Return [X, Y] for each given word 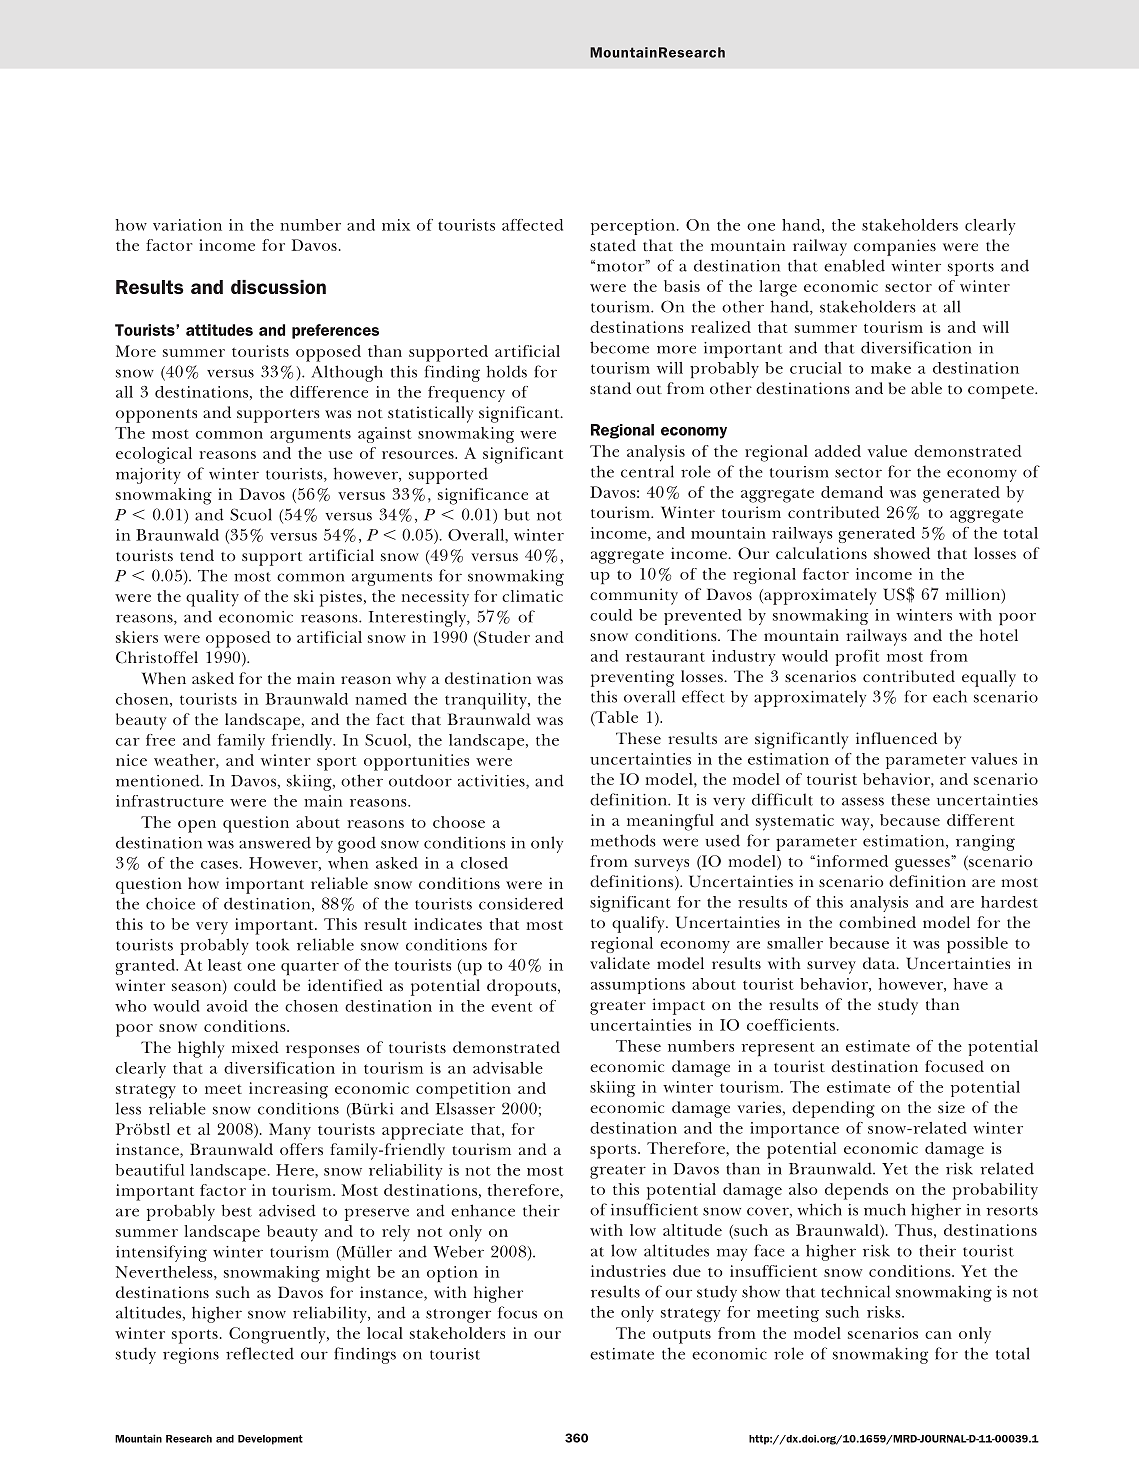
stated [613, 245]
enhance [483, 1210]
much [885, 1209]
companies [895, 247]
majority [148, 476]
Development [270, 1440]
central [647, 471]
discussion [278, 287]
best [236, 1210]
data [880, 963]
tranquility [487, 701]
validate [620, 963]
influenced [896, 738]
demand [852, 492]
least [225, 965]
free [160, 740]
